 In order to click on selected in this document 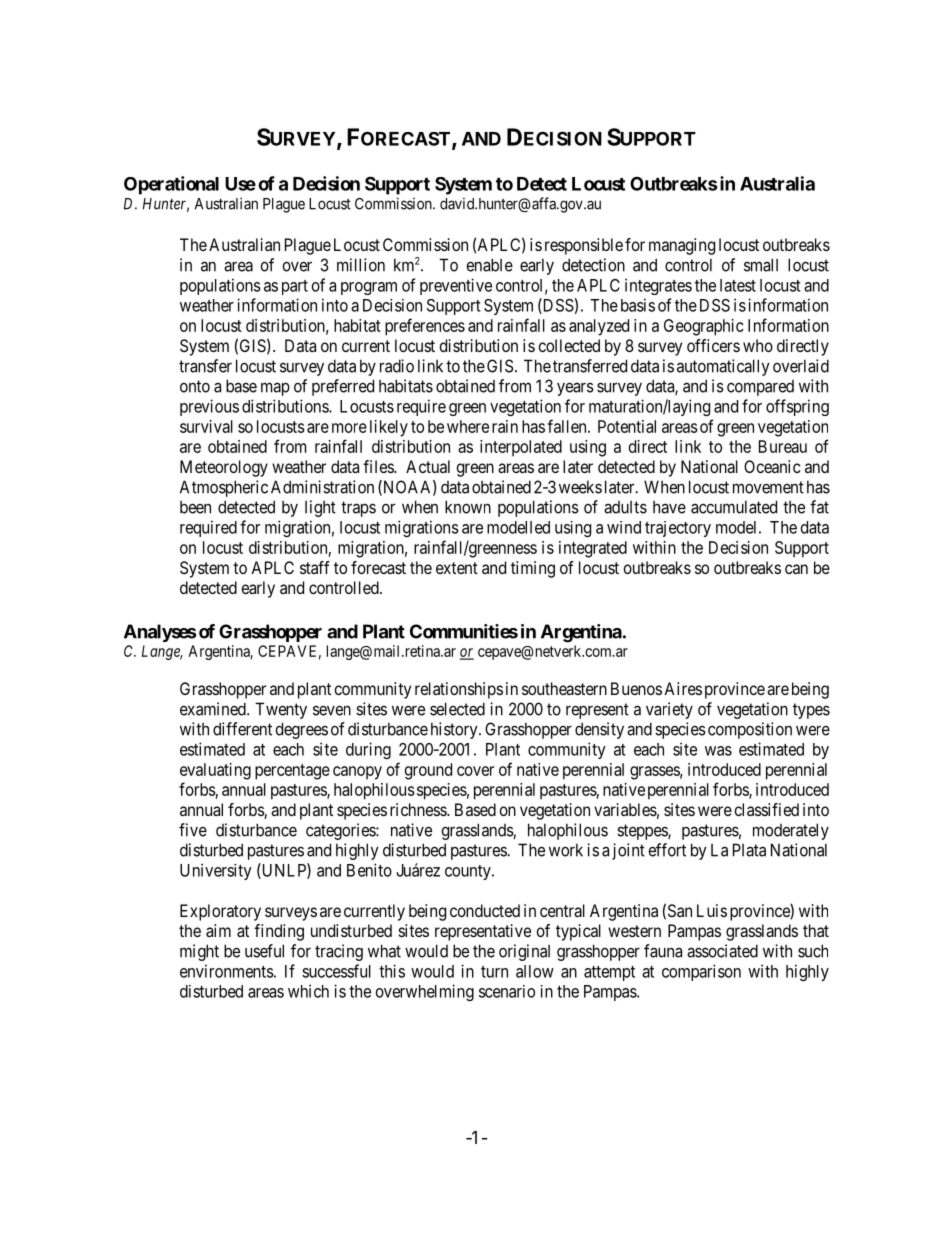, I will do `click(457, 709)`.
